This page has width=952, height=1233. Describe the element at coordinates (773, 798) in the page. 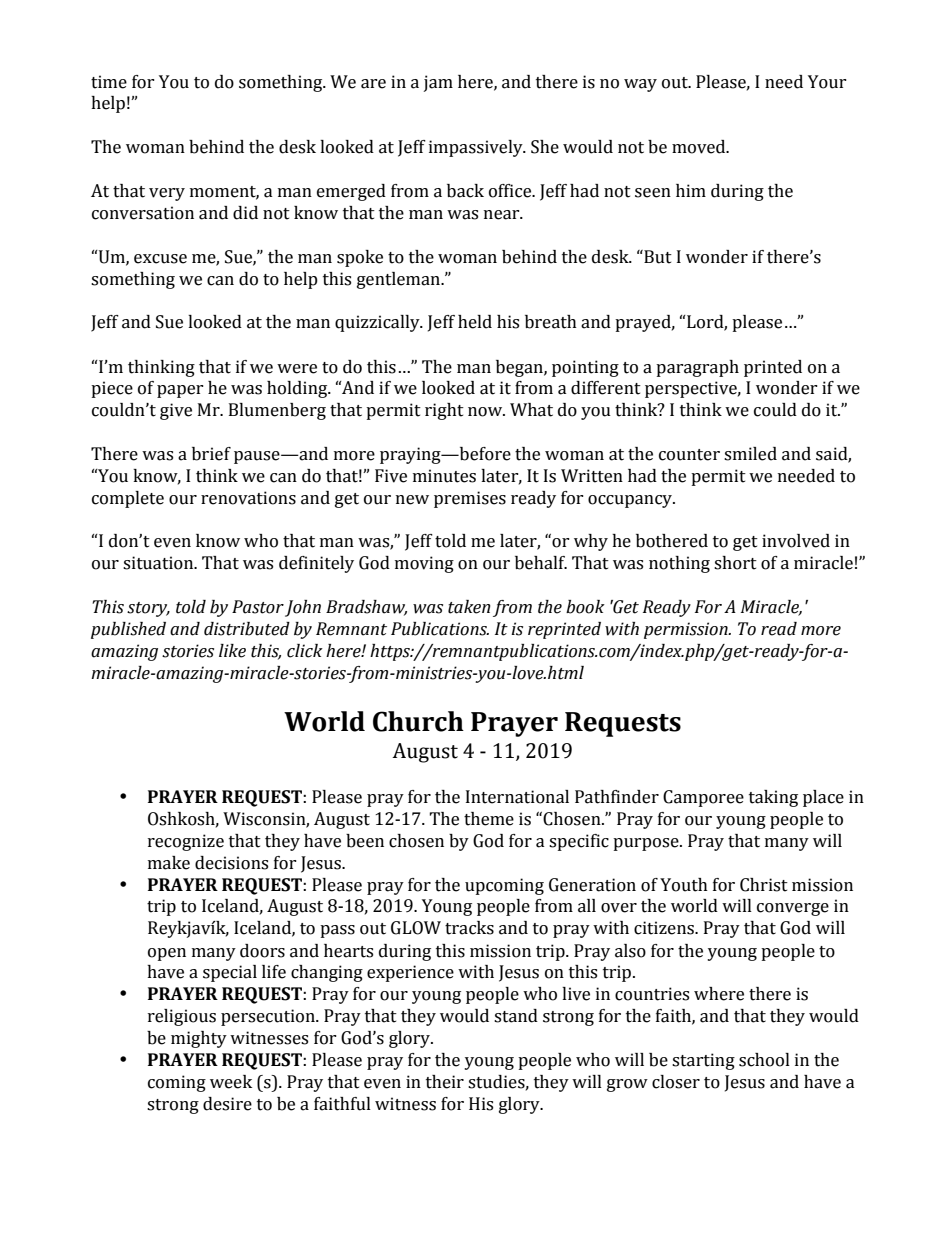

I see `taking` at that location.
